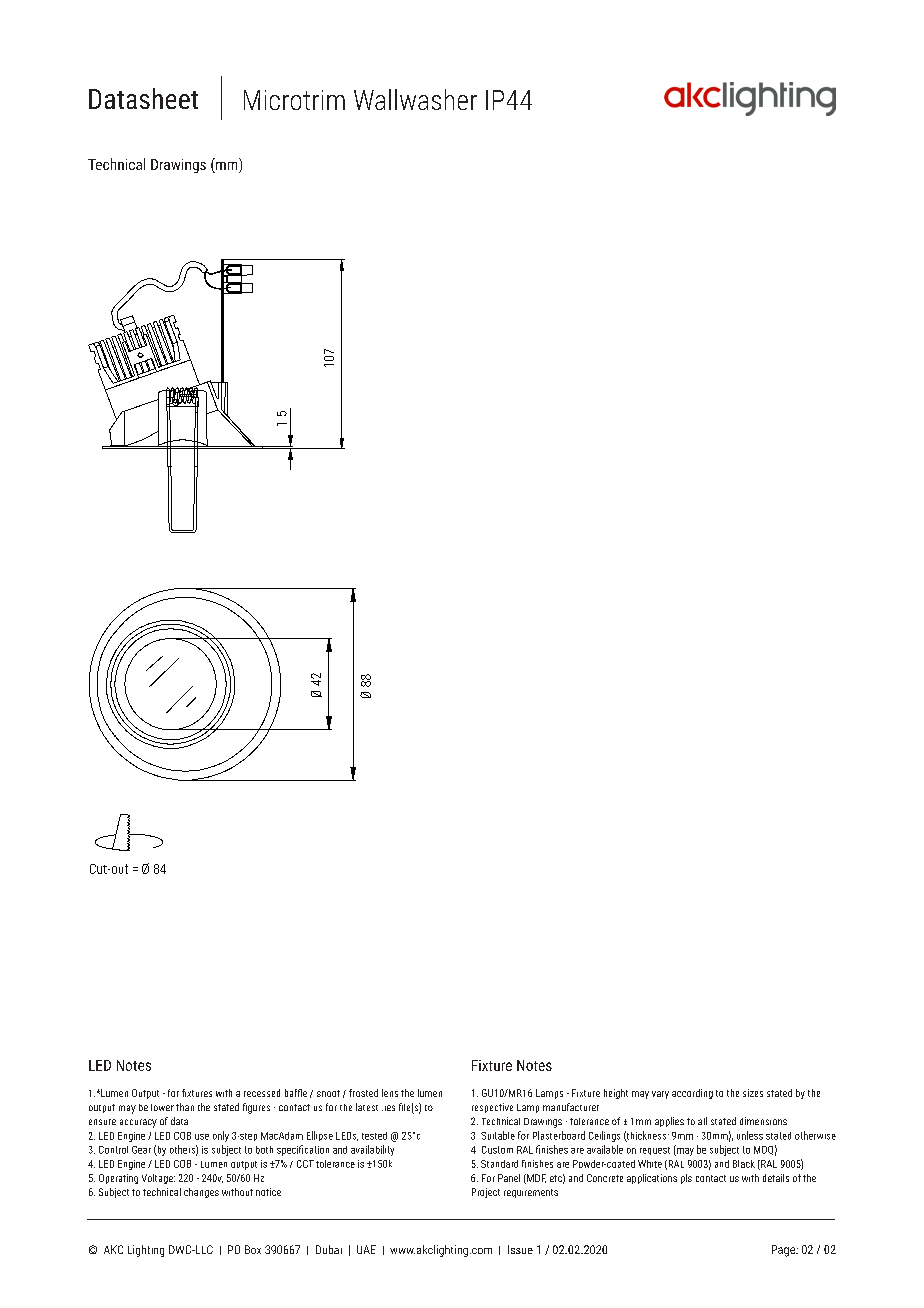 This document has height=1308, width=924. What do you see at coordinates (390, 1093) in the document?
I see `lens` at bounding box center [390, 1093].
